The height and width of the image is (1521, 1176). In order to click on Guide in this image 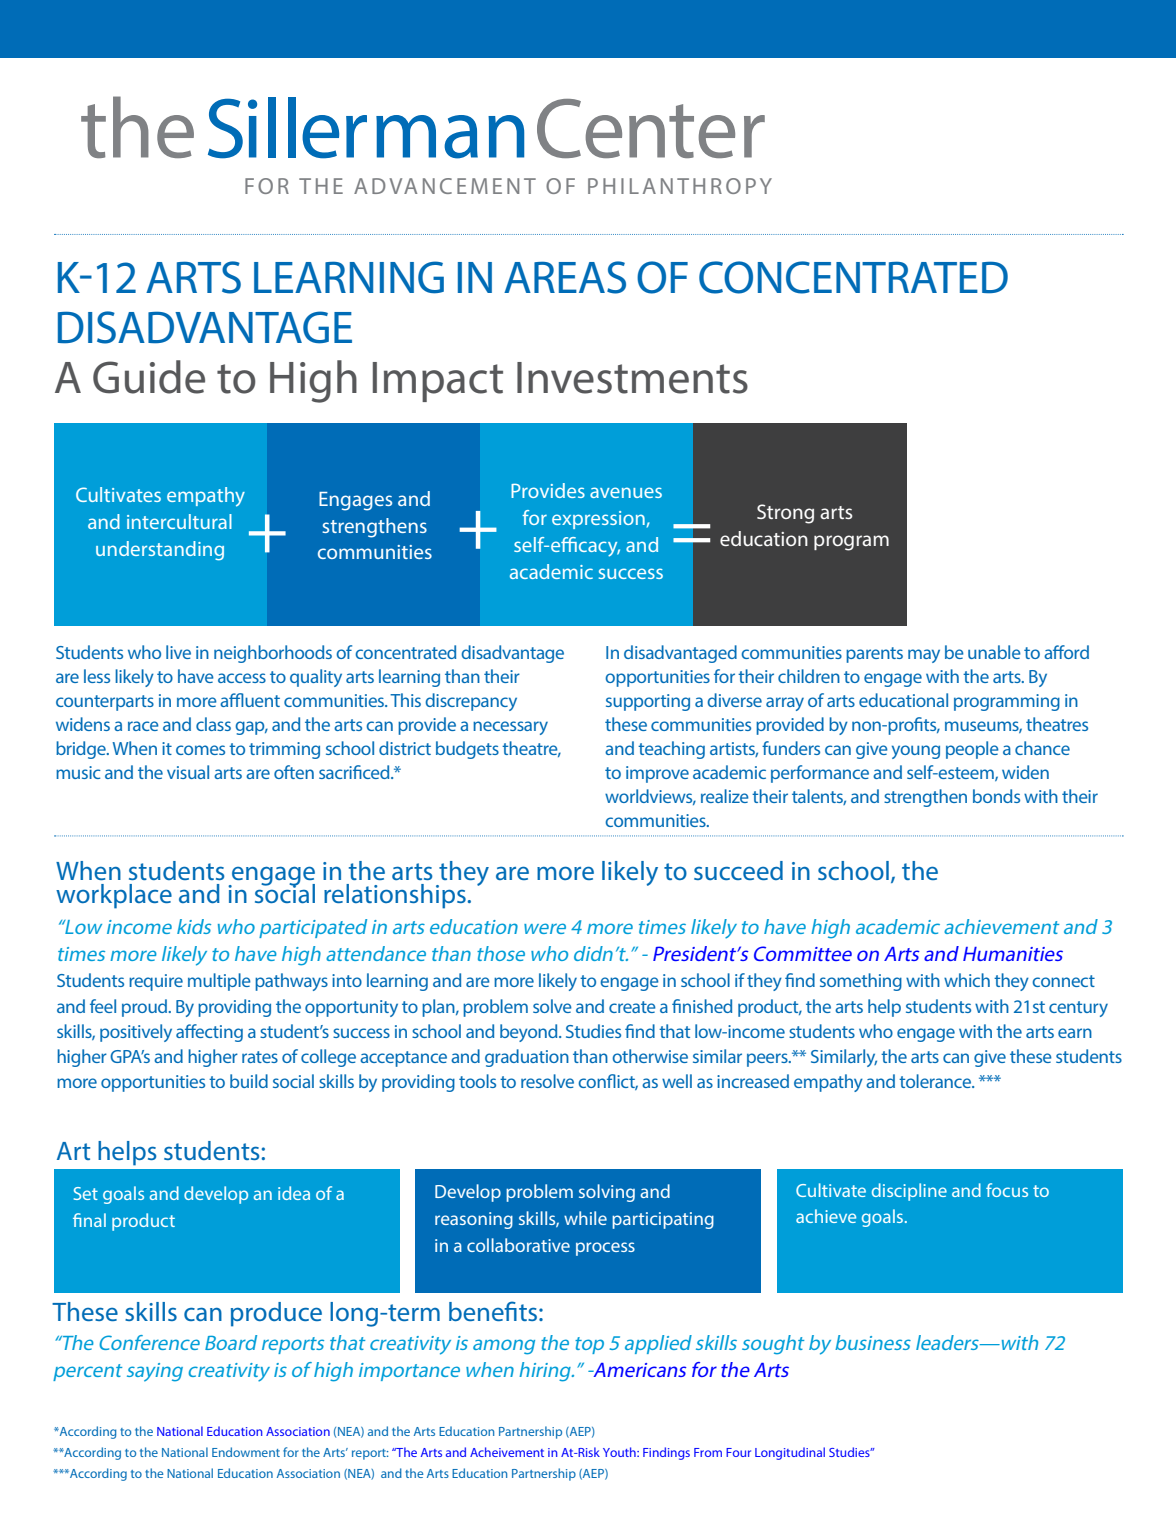, I will do `click(149, 377)`.
